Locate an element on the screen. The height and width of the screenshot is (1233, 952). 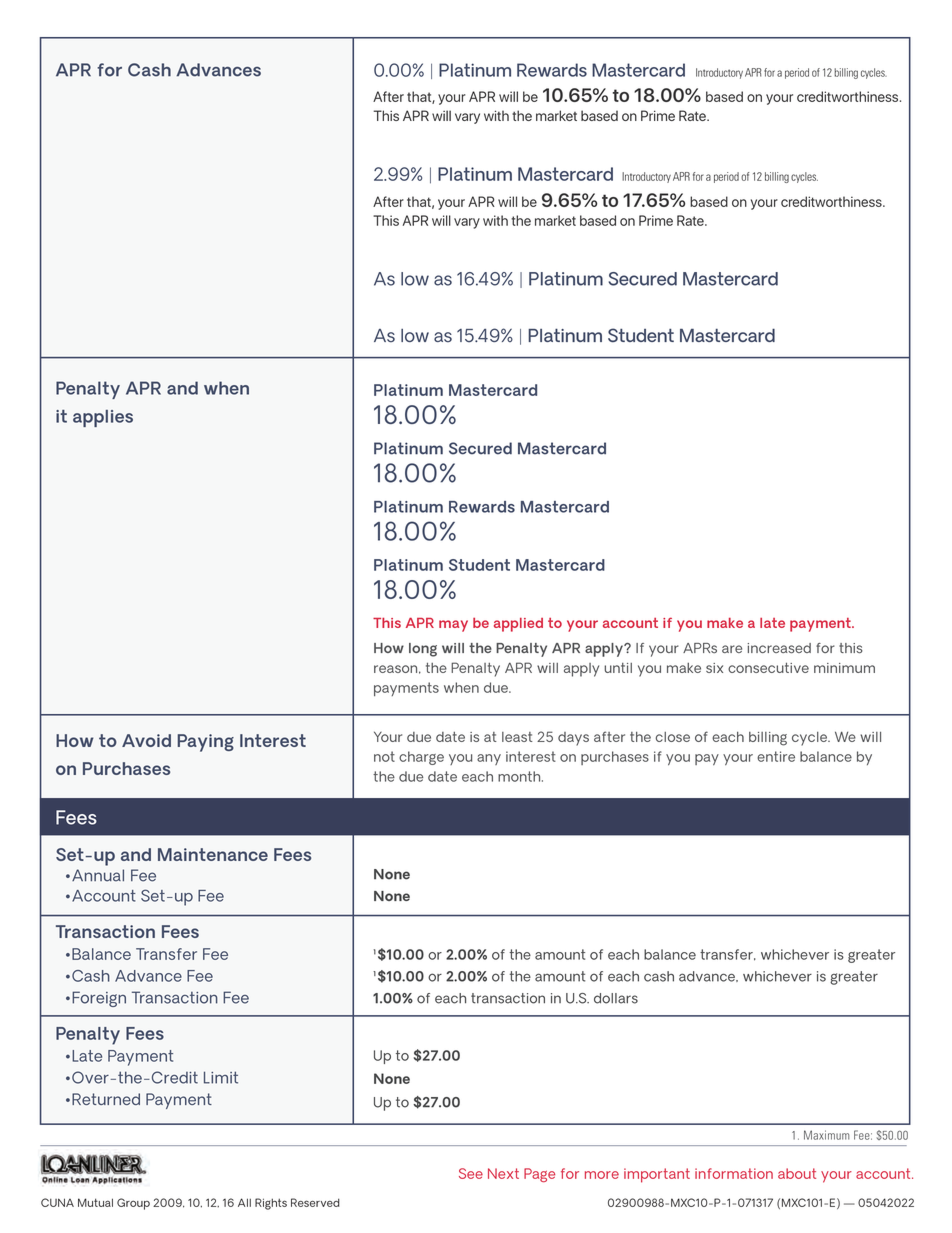
See is located at coordinates (471, 1173).
